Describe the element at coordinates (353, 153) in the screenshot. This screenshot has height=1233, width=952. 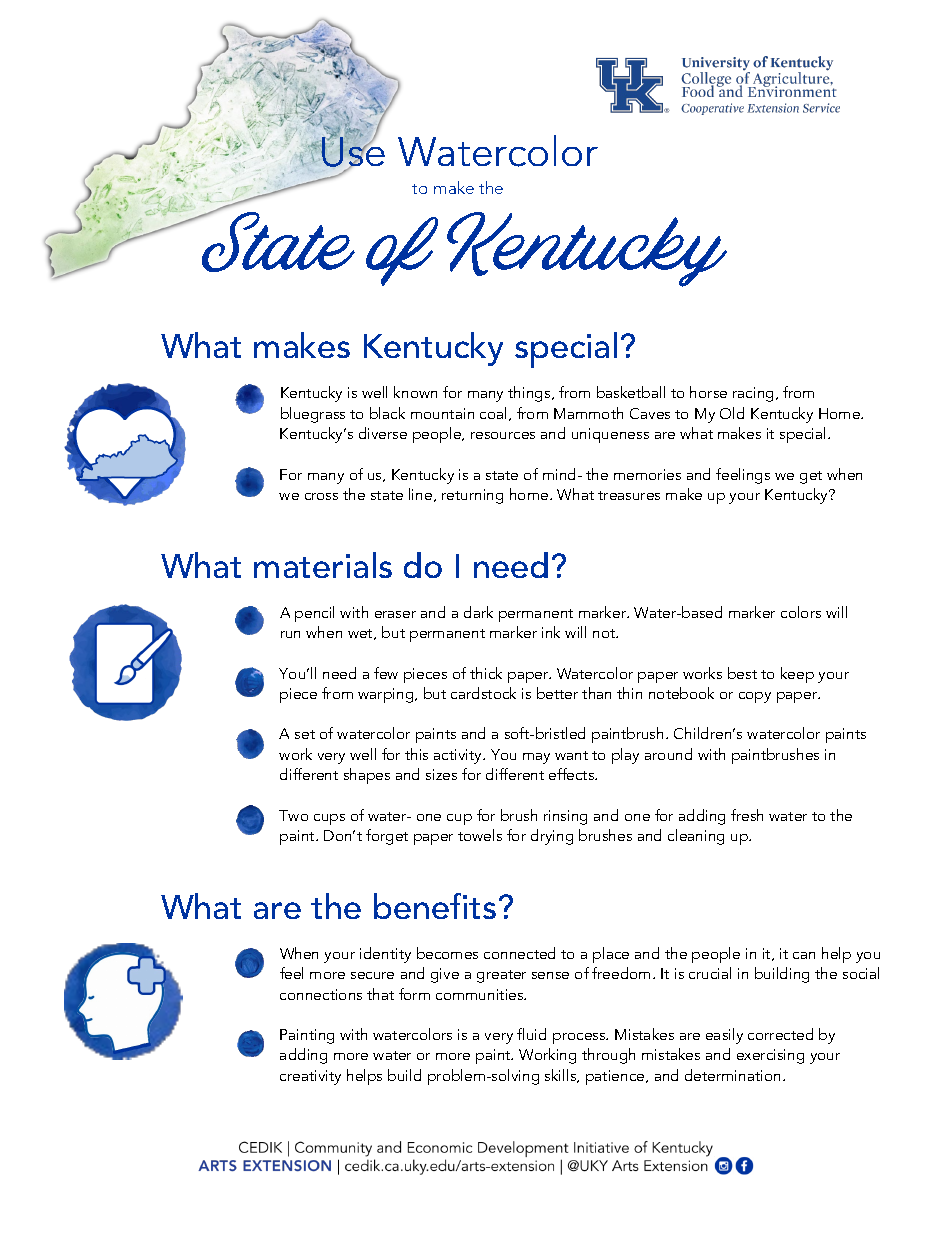
I see `Use` at that location.
